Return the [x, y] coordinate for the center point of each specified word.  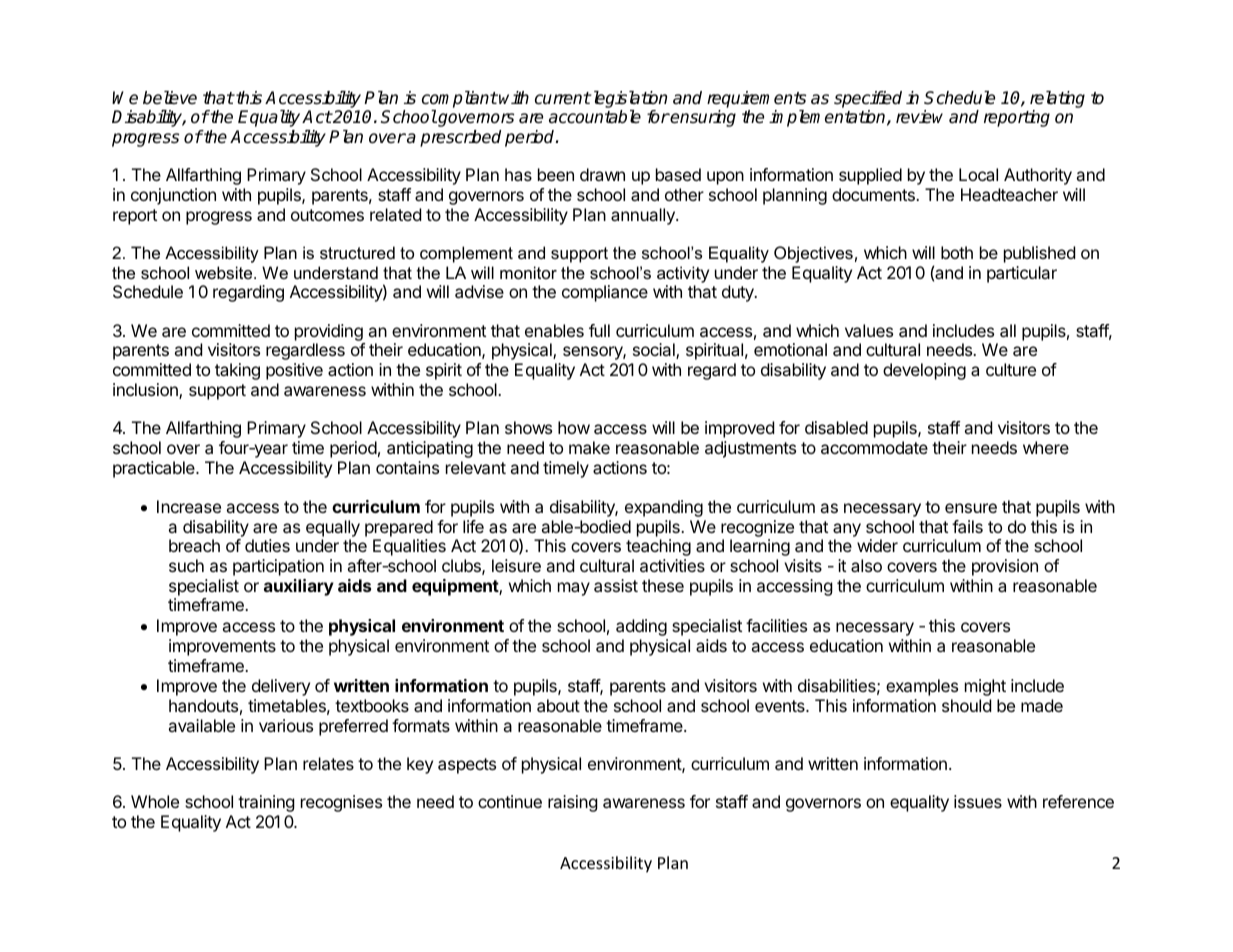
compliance [605, 293]
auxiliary [299, 587]
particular [1022, 274]
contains [407, 467]
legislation [628, 99]
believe [170, 98]
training [266, 803]
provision [1005, 567]
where [1046, 447]
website [225, 272]
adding [641, 627]
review [919, 117]
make [589, 447]
